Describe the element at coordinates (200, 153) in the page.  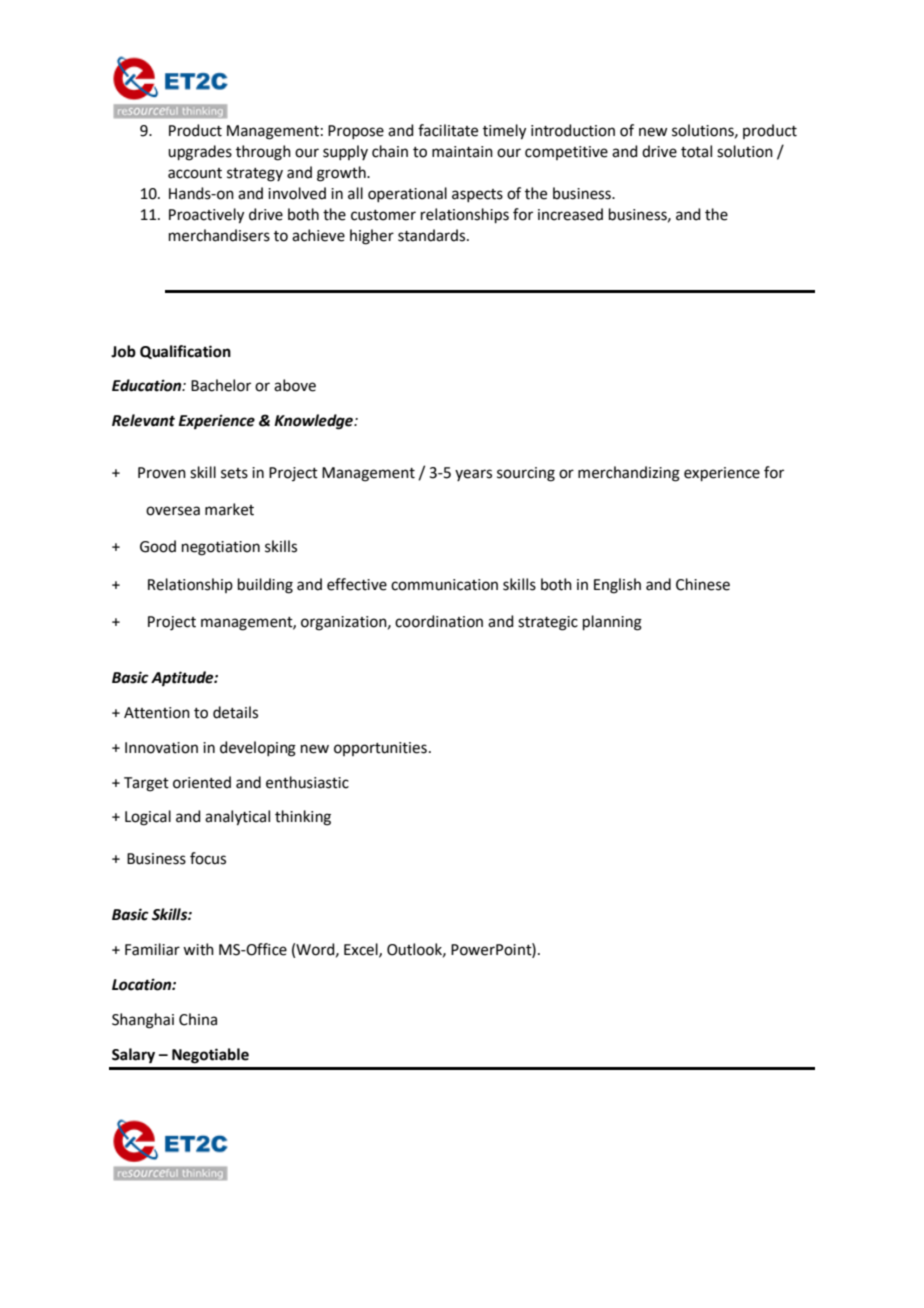
I see `upgrades` at that location.
